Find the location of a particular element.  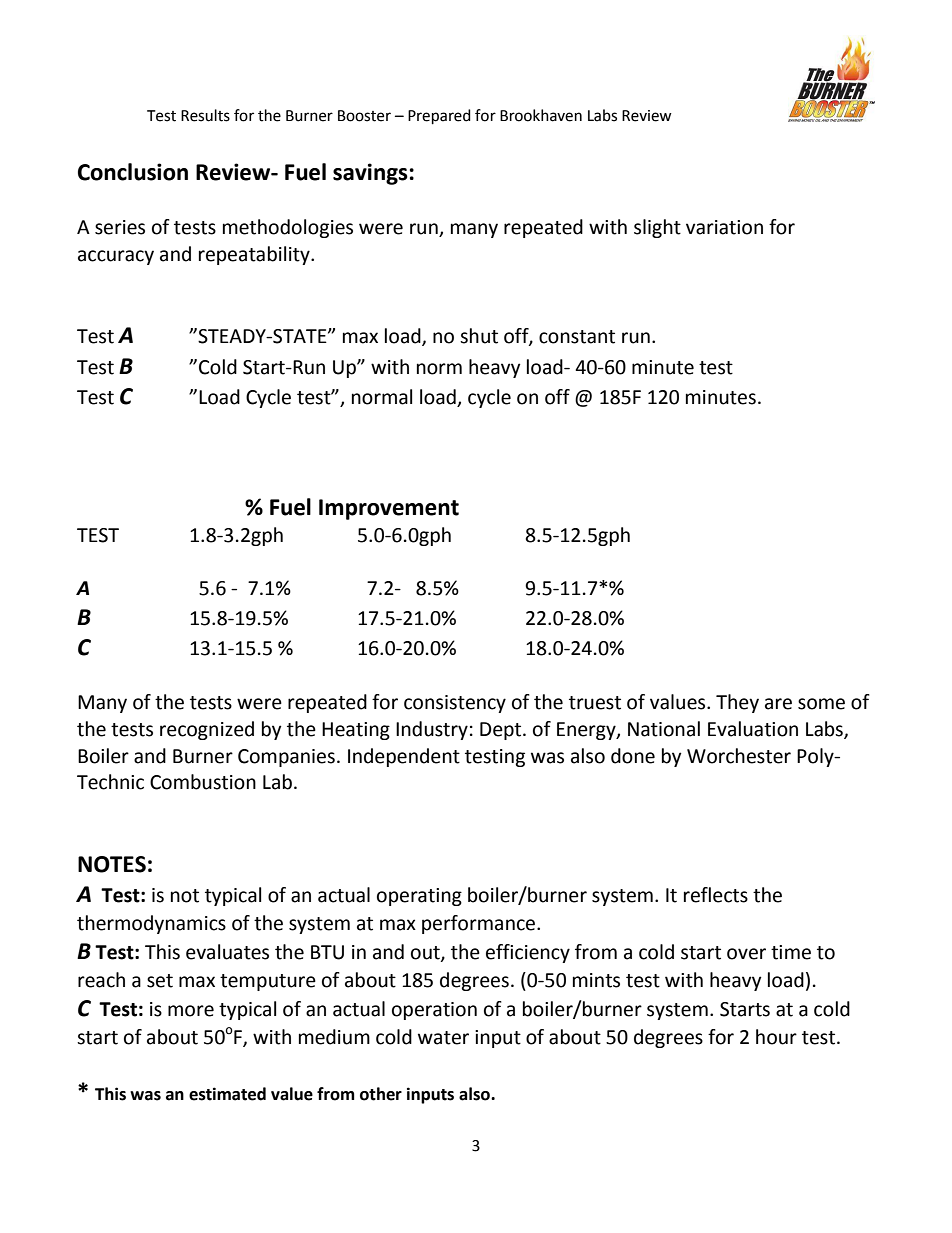

Prepared is located at coordinates (439, 117).
